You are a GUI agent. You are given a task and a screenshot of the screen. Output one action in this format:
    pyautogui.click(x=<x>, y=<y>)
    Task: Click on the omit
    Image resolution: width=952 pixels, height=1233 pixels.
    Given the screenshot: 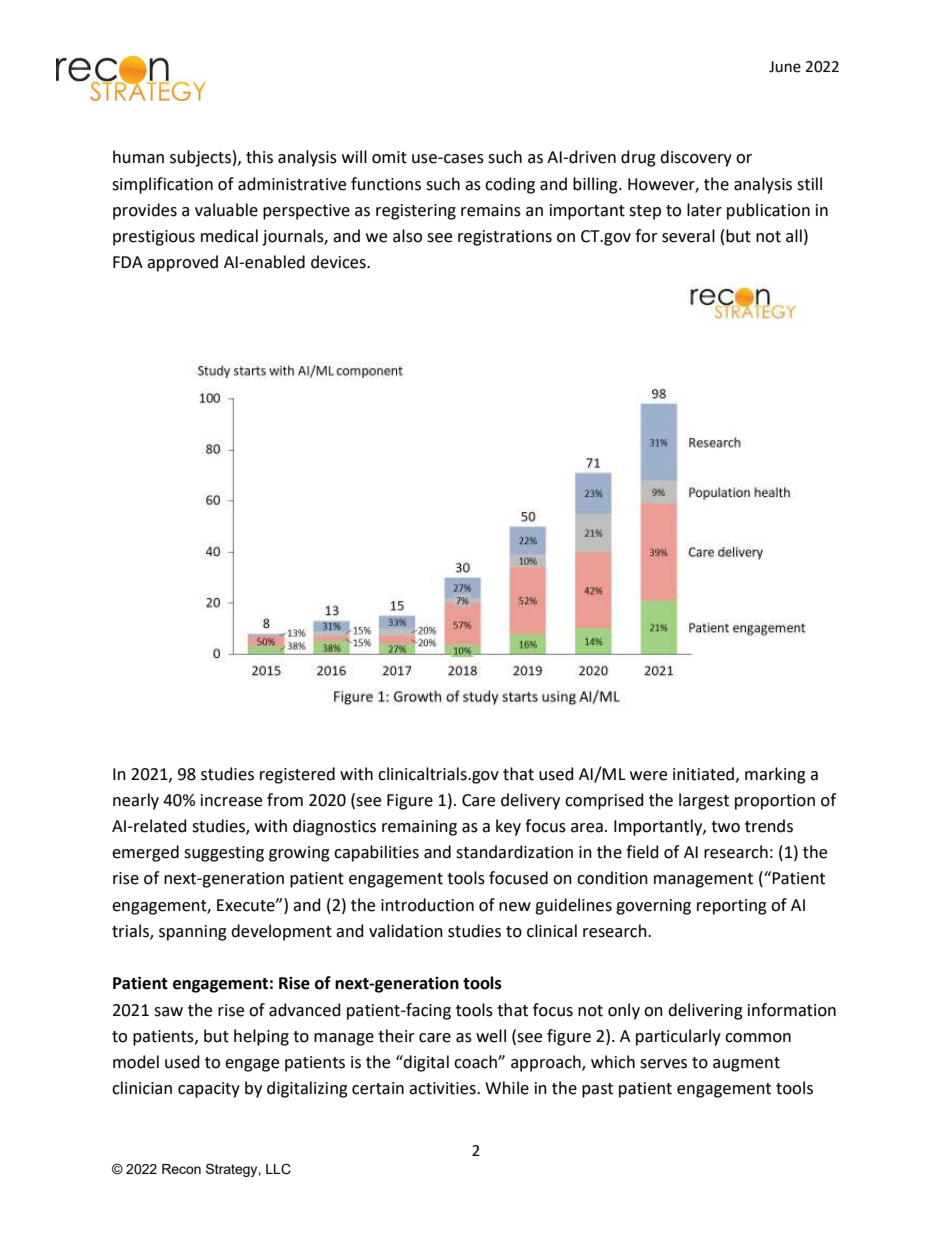 What is the action you would take?
    pyautogui.click(x=389, y=157)
